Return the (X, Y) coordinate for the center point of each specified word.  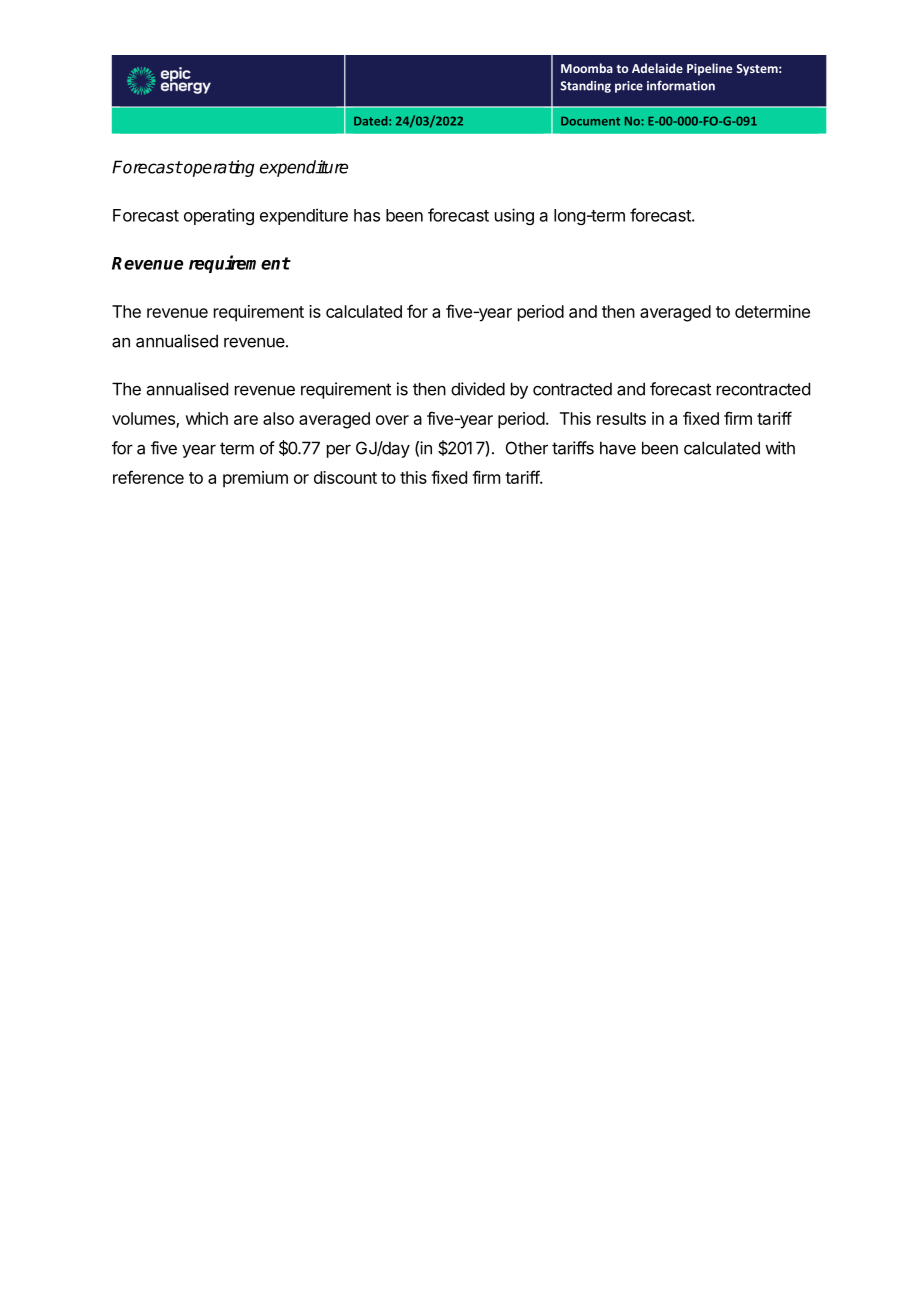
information (681, 85)
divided (478, 389)
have (618, 448)
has (367, 215)
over (392, 420)
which (206, 418)
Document (590, 121)
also (278, 418)
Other (527, 448)
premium (255, 479)
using (514, 216)
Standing (586, 87)
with (780, 448)
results (621, 418)
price (629, 87)
